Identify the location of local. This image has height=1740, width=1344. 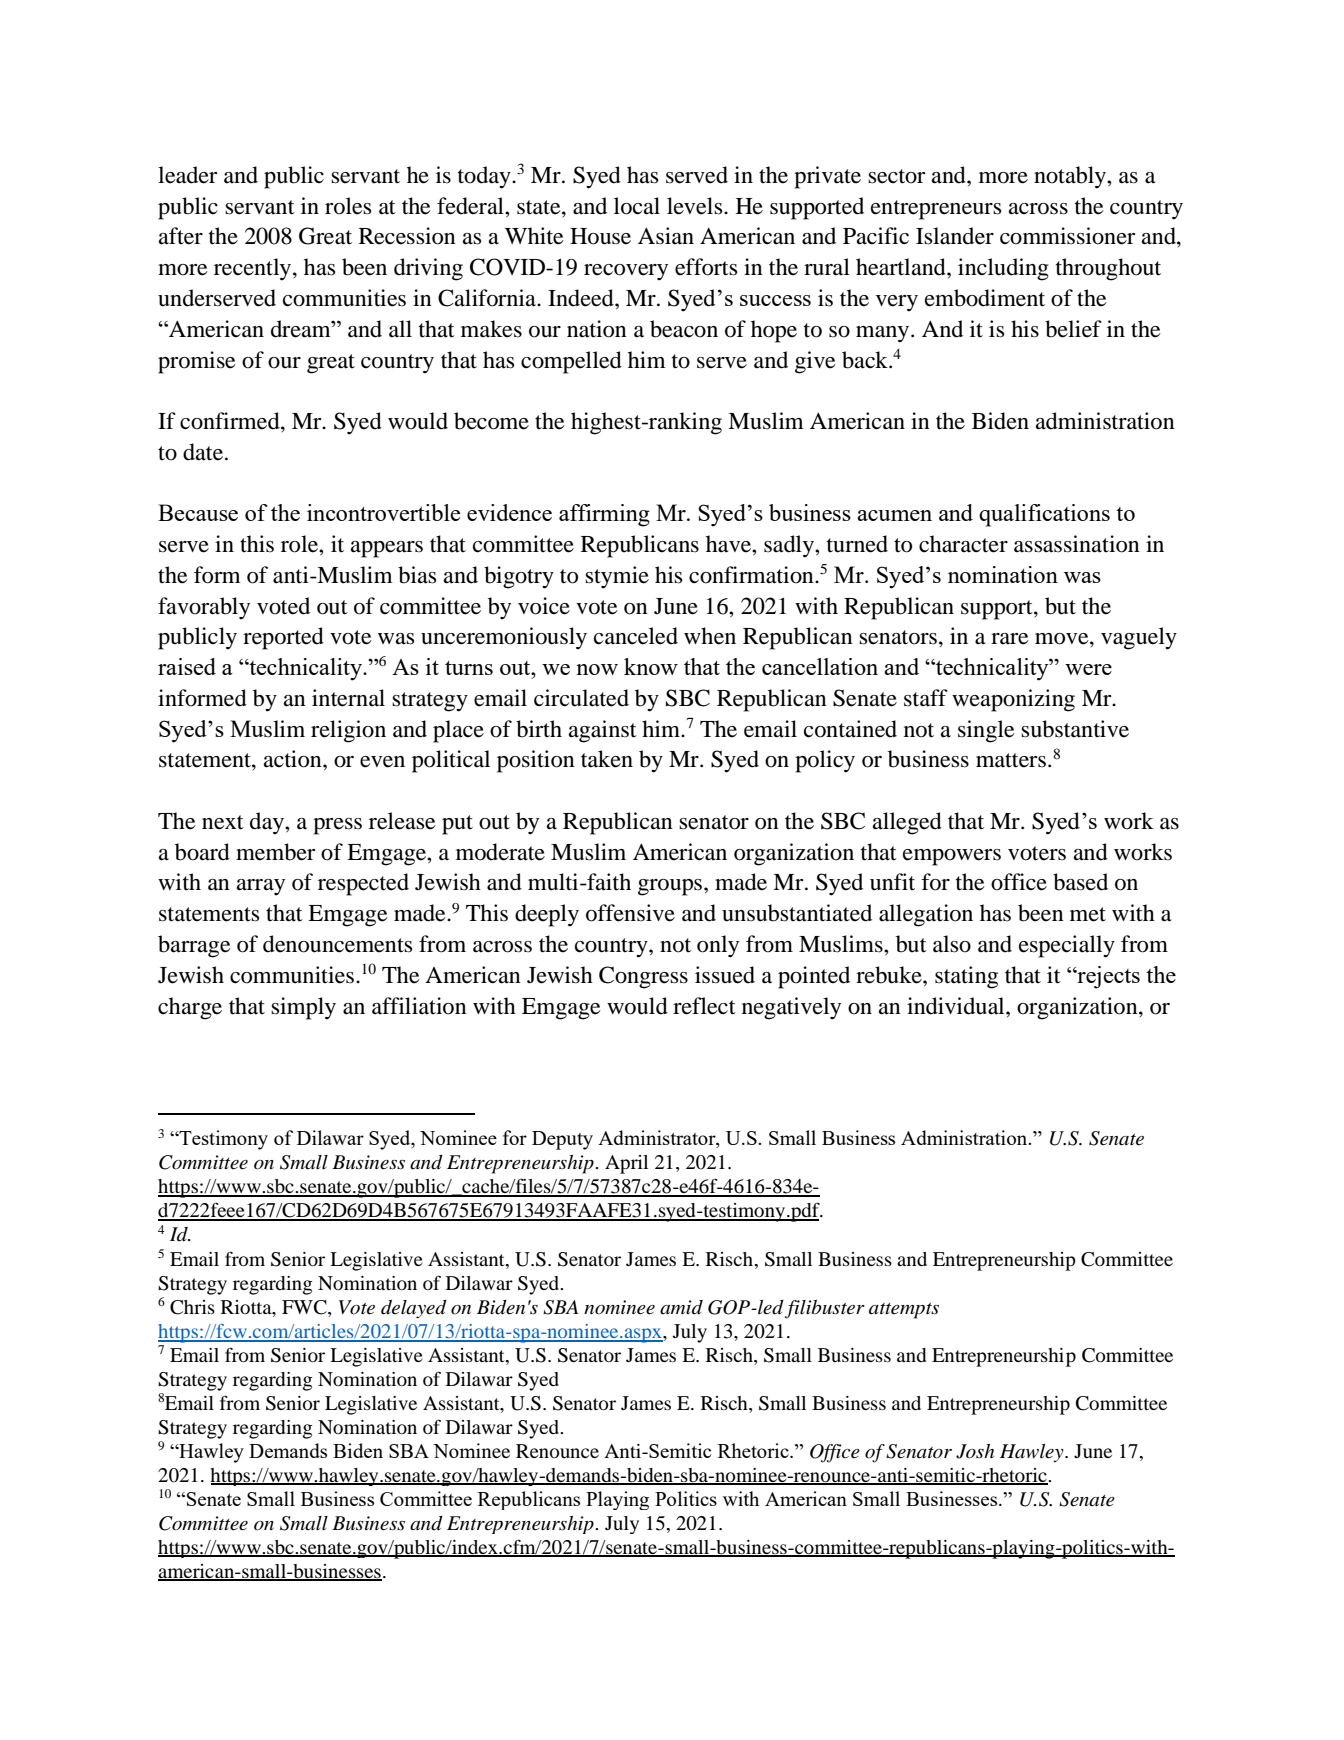
(637, 206).
